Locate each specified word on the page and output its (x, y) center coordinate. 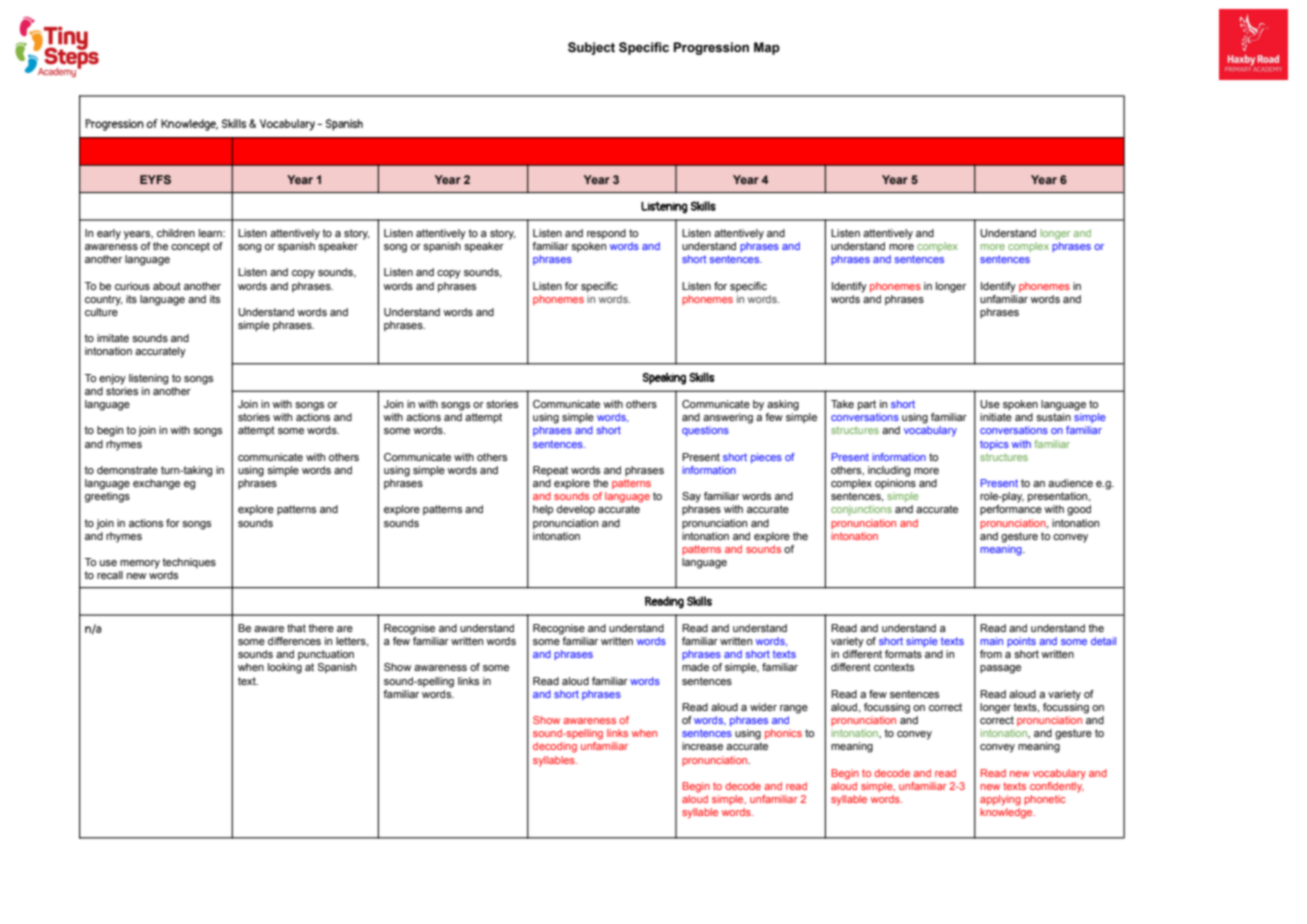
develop (576, 510)
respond (606, 234)
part (867, 405)
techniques (189, 563)
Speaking (664, 378)
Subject (591, 48)
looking (285, 668)
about (167, 286)
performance (1011, 510)
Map (767, 48)
